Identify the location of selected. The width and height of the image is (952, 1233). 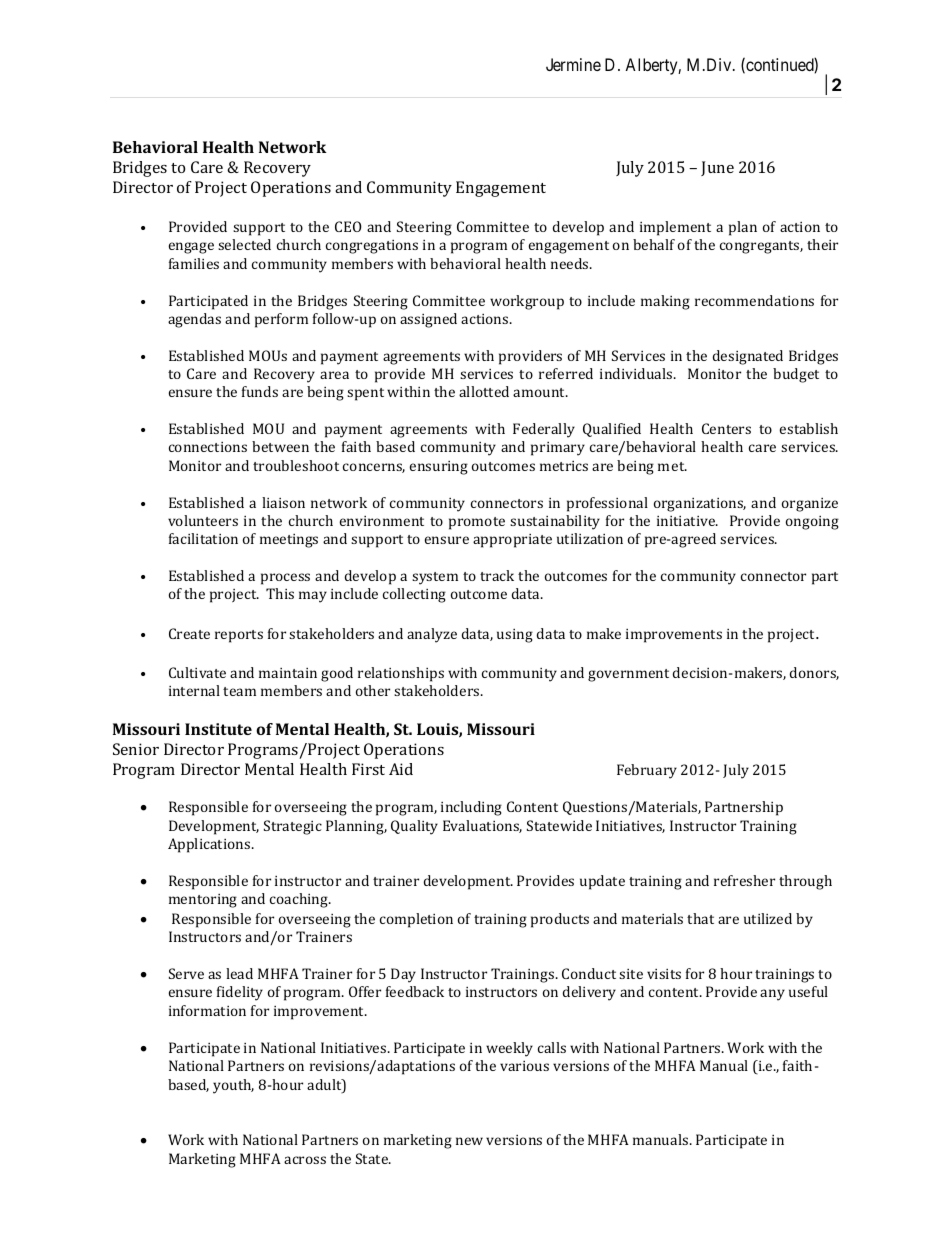
(244, 244).
